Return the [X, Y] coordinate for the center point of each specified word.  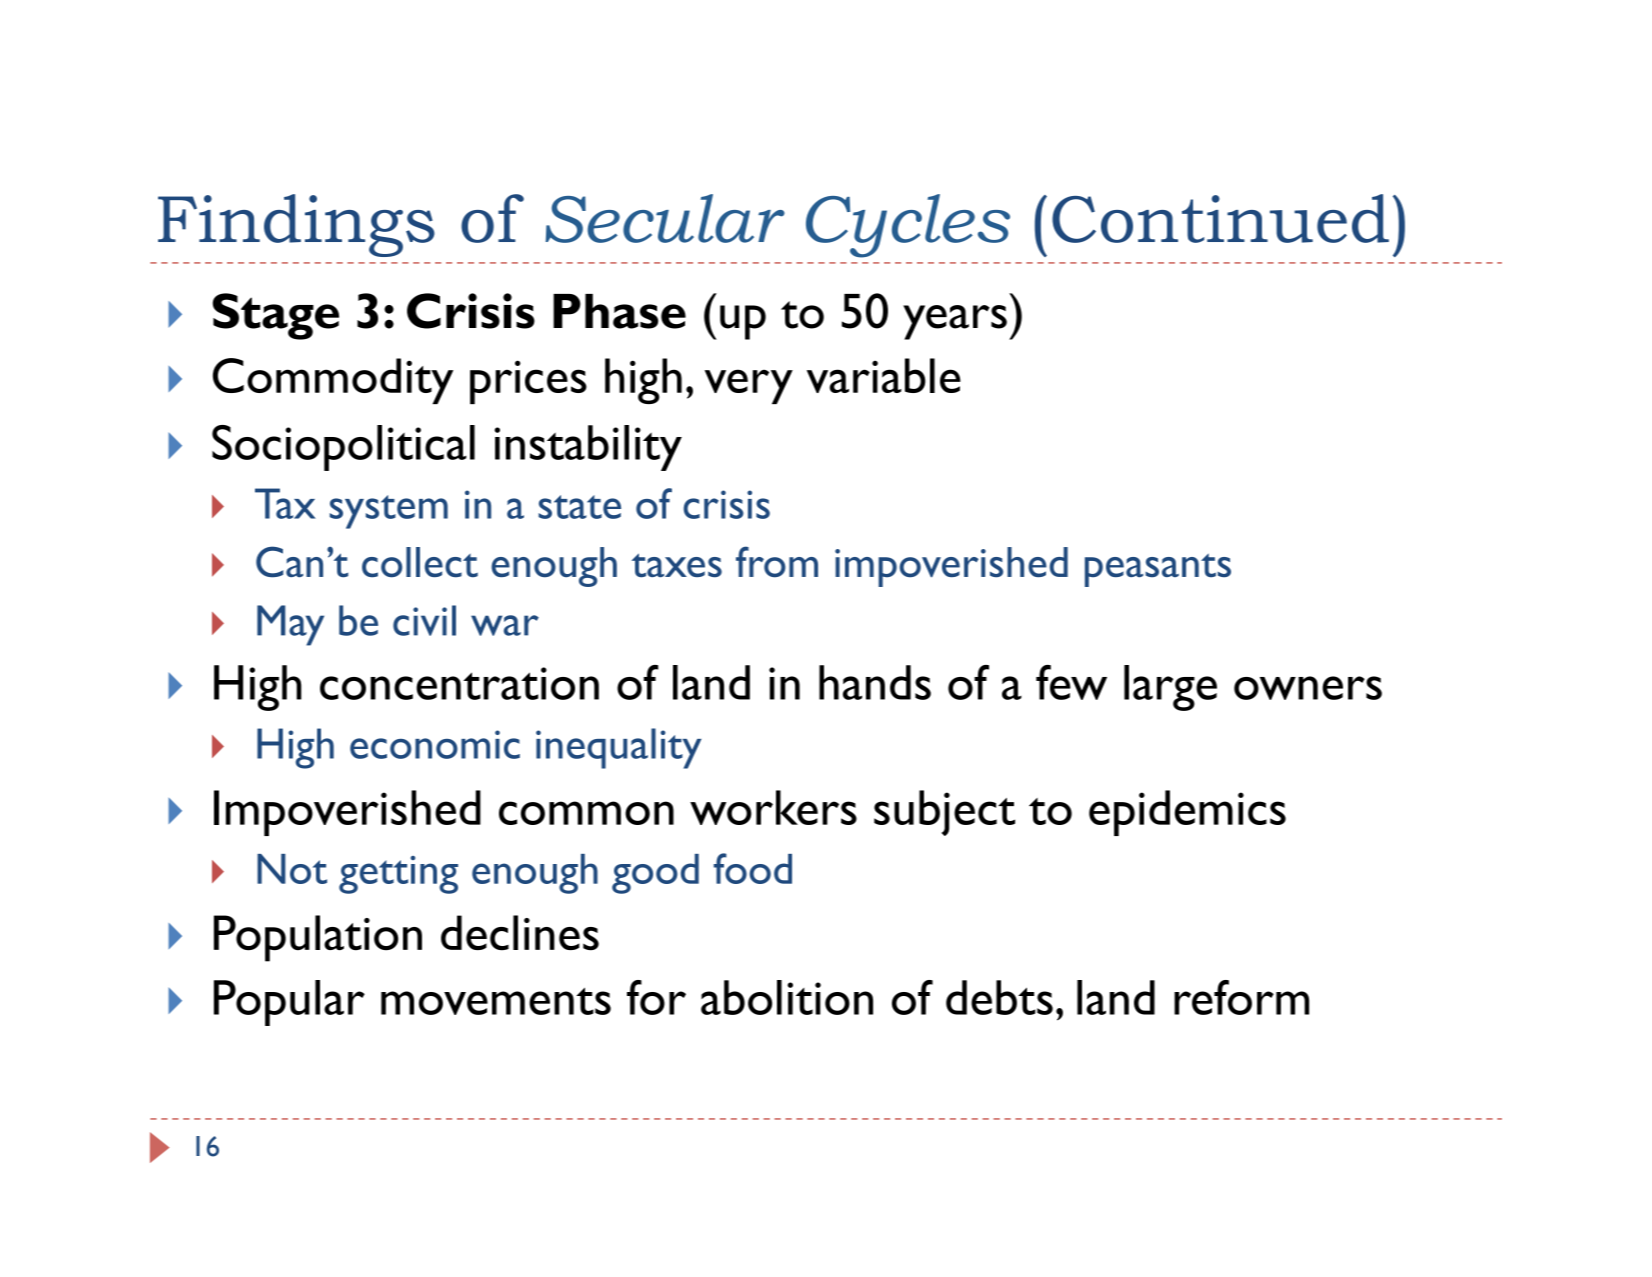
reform [1241, 997]
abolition [787, 997]
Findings [296, 225]
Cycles [908, 226]
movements [496, 1001]
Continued [1220, 218]
